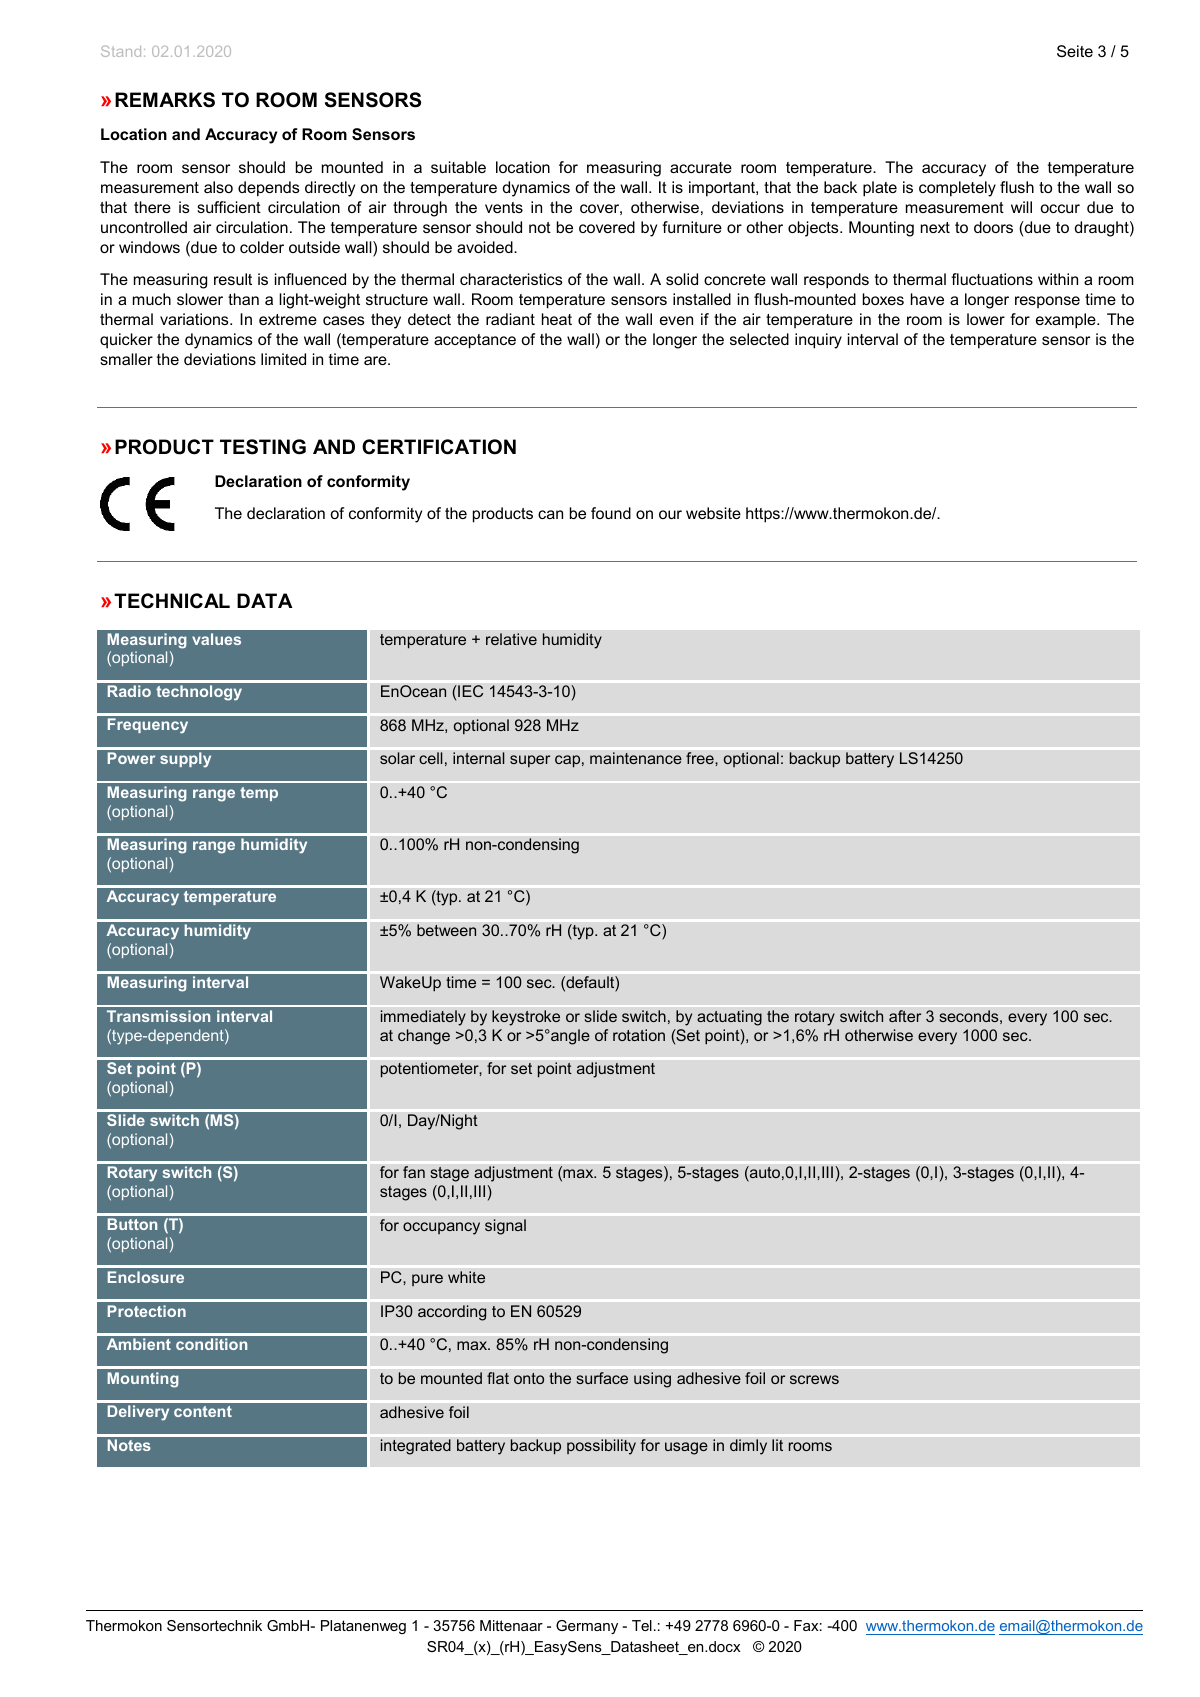  What do you see at coordinates (218, 187) in the page?
I see `also` at bounding box center [218, 187].
